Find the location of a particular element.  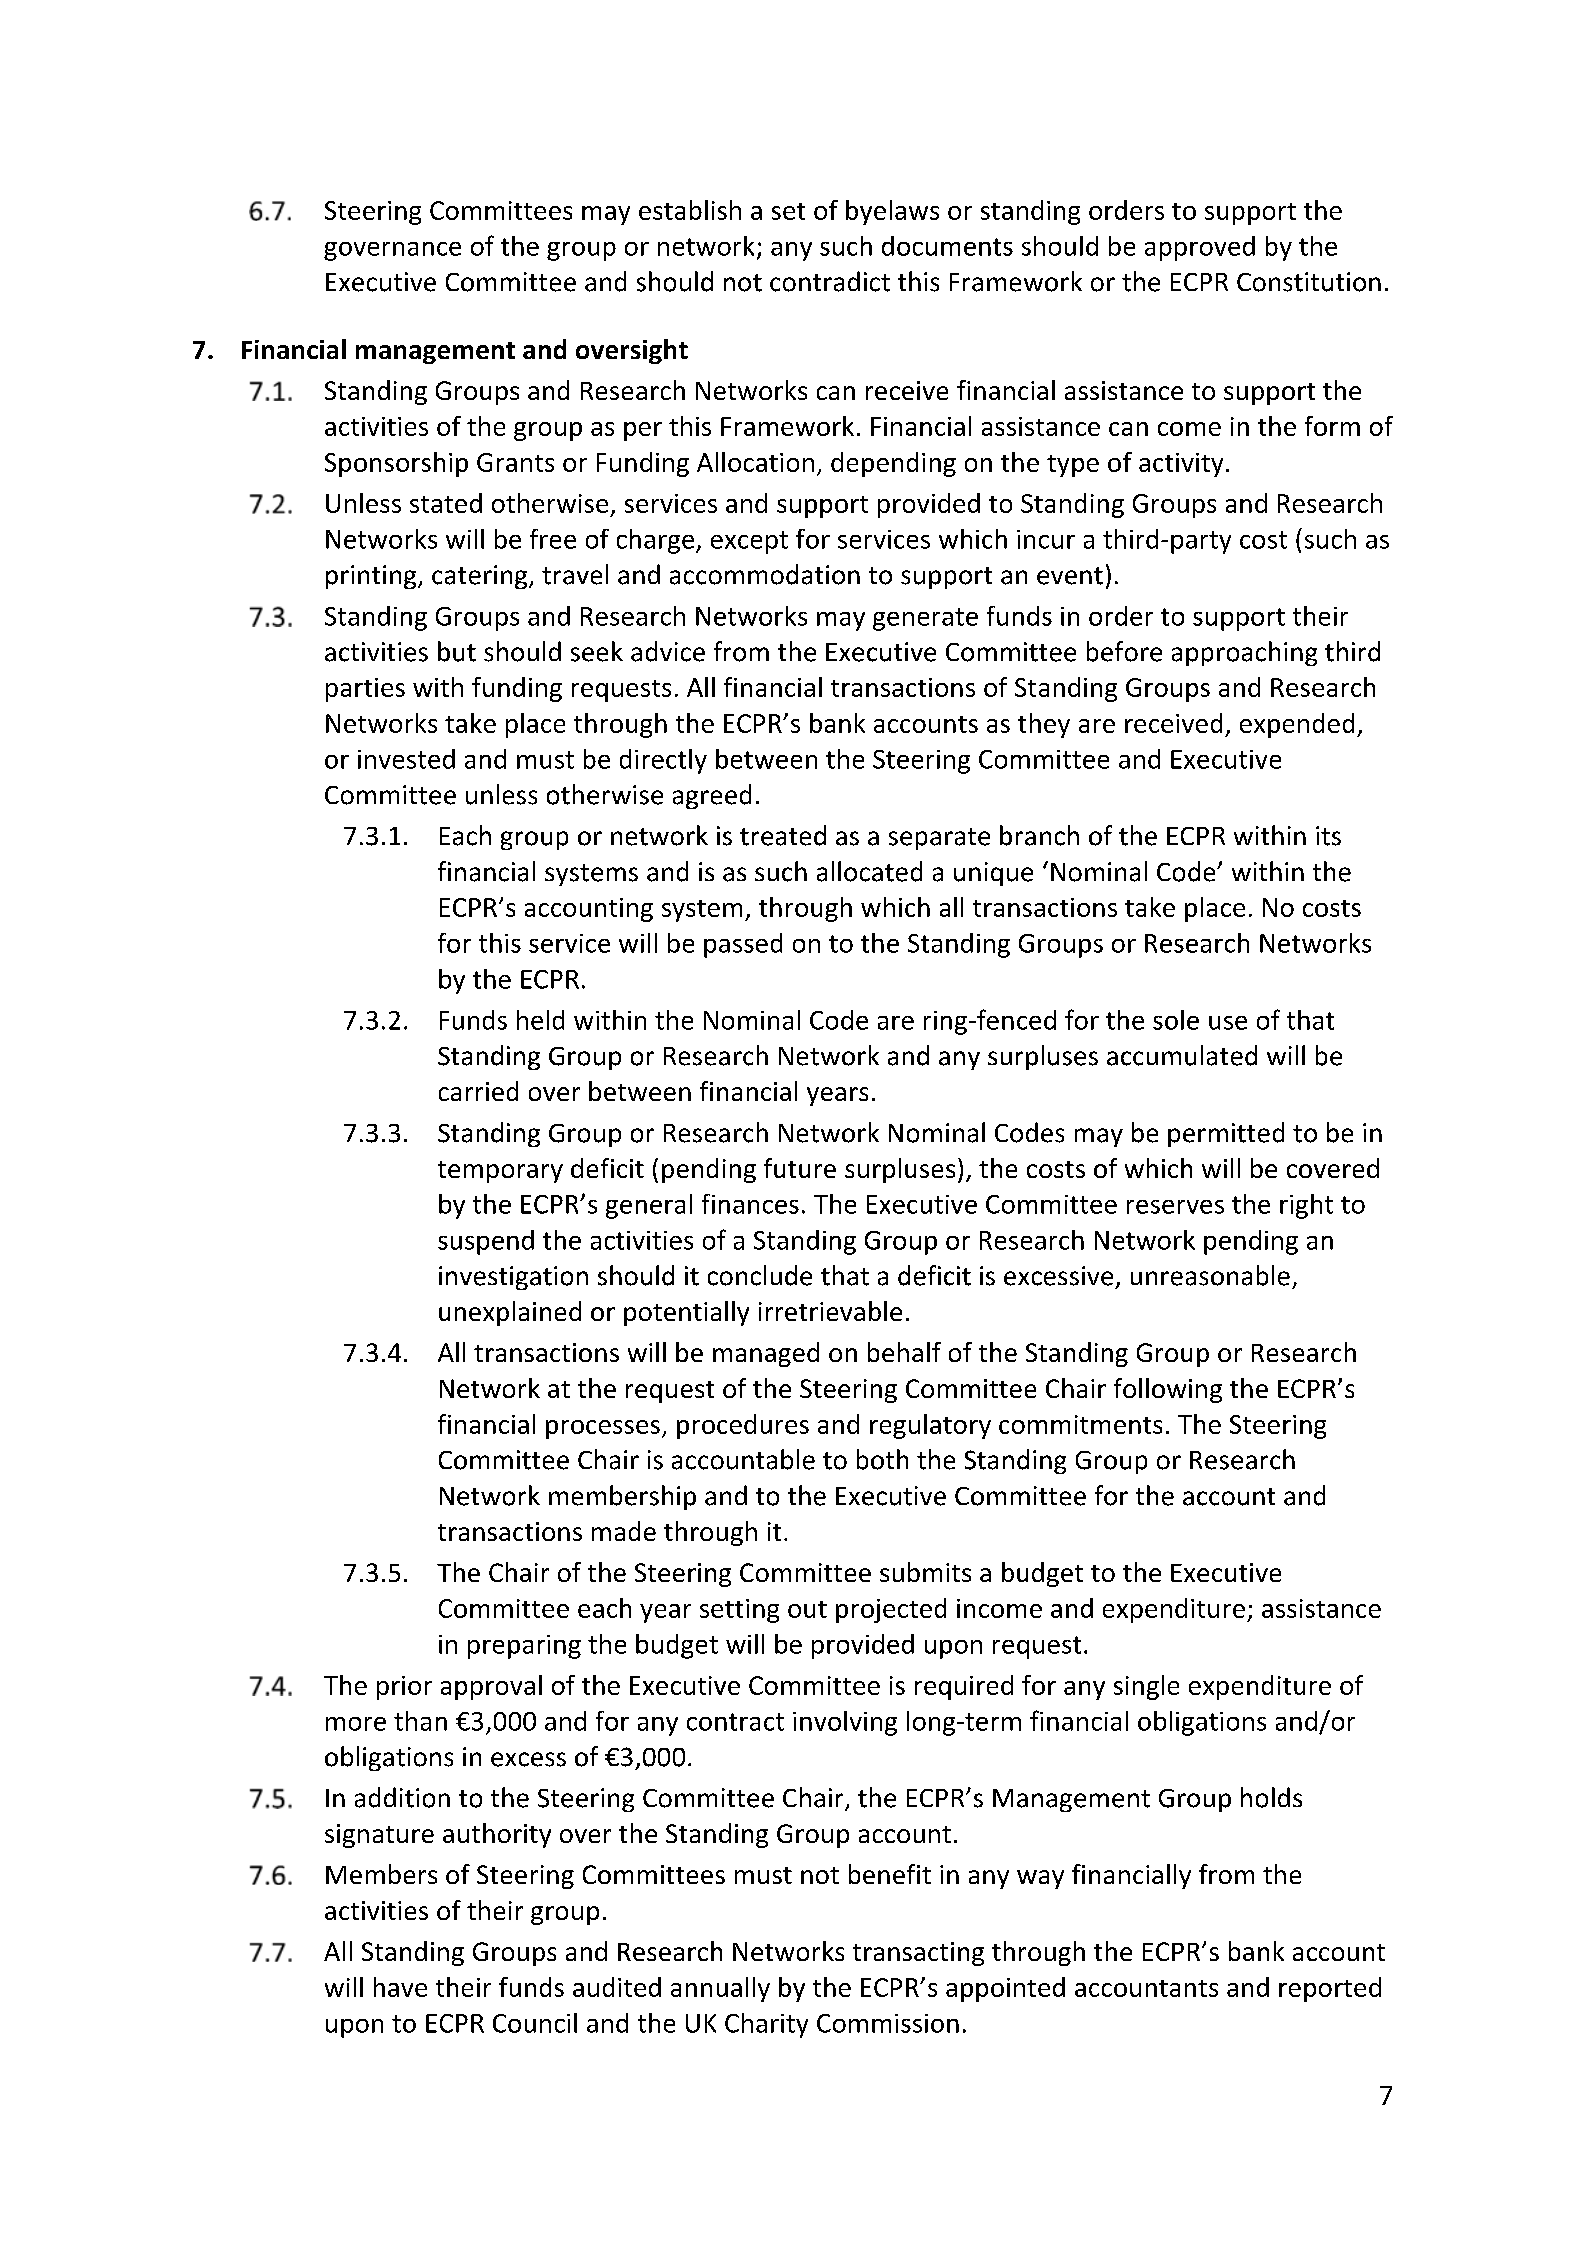

approved is located at coordinates (1200, 248).
